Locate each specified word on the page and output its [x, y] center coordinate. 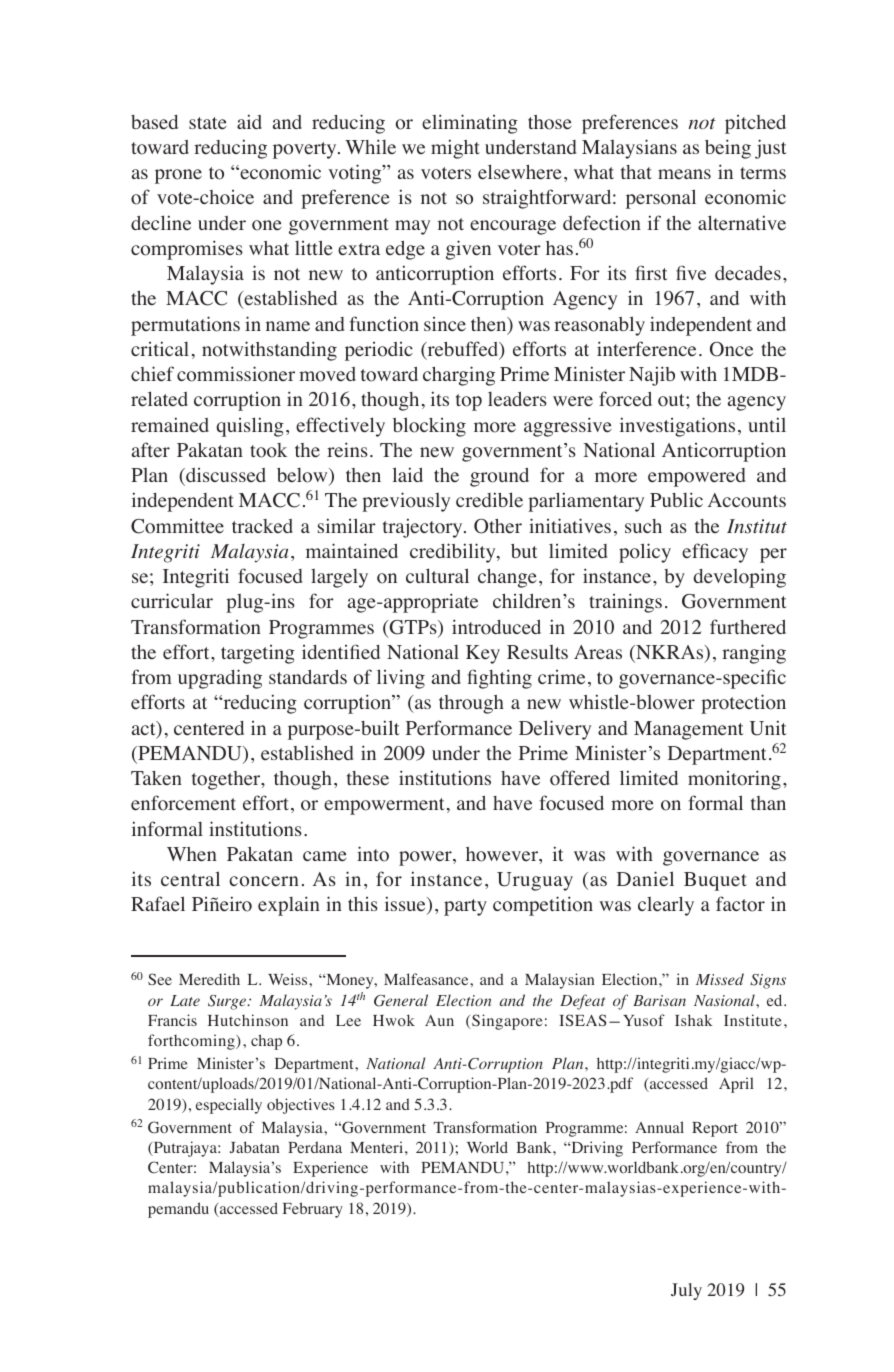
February [313, 1210]
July [686, 1291]
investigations [677, 427]
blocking [429, 427]
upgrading [220, 679]
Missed [720, 979]
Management [689, 730]
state [208, 123]
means [684, 174]
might [455, 149]
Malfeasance [427, 979]
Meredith [209, 979]
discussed [225, 475]
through [471, 704]
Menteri [378, 1147]
